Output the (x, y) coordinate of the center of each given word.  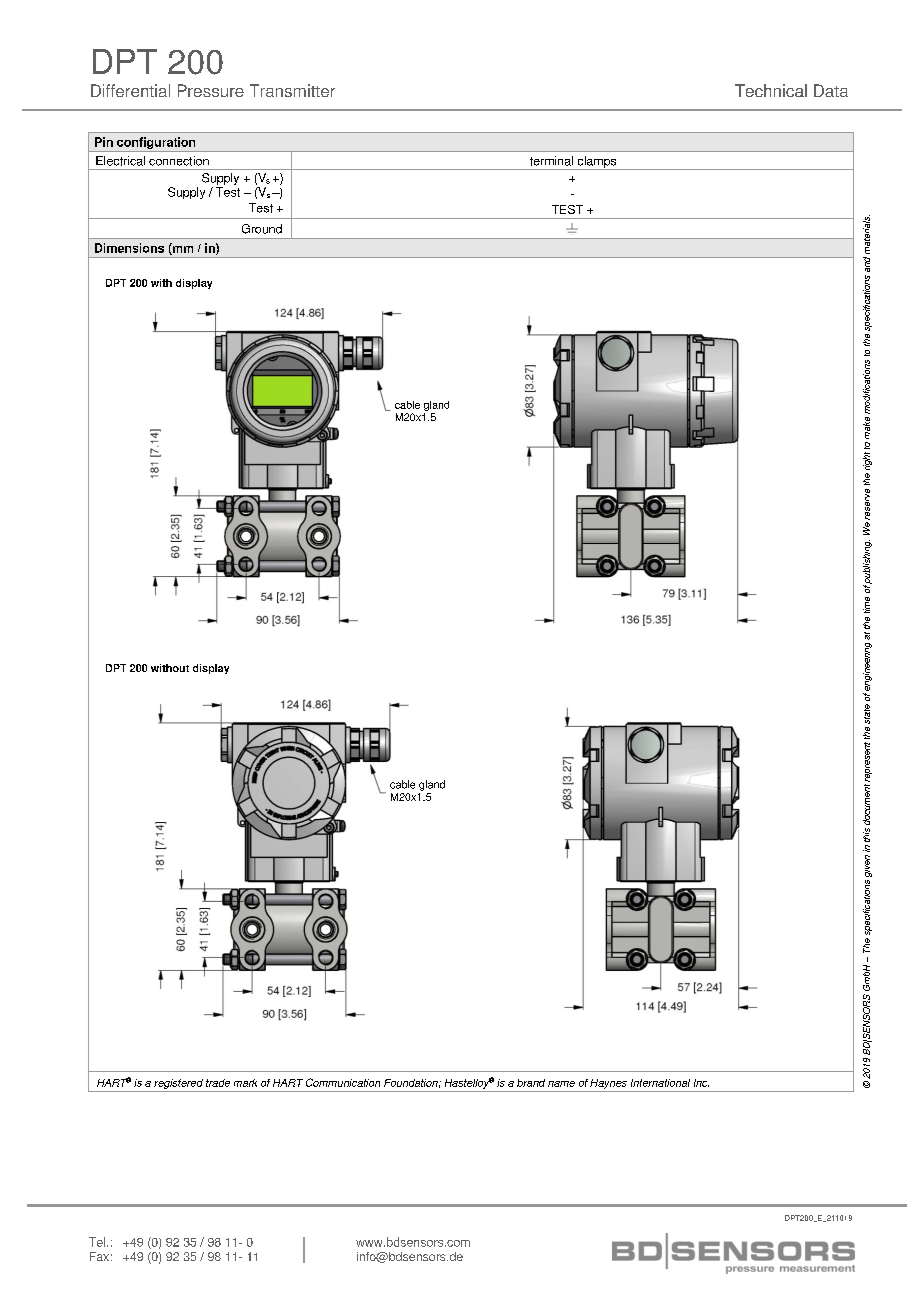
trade (218, 1083)
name (561, 1084)
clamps (597, 163)
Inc (701, 1083)
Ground (262, 229)
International (660, 1083)
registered (178, 1084)
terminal (551, 161)
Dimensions (129, 248)
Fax (99, 1256)
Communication (343, 1082)
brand (531, 1083)
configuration (156, 144)
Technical (771, 90)
